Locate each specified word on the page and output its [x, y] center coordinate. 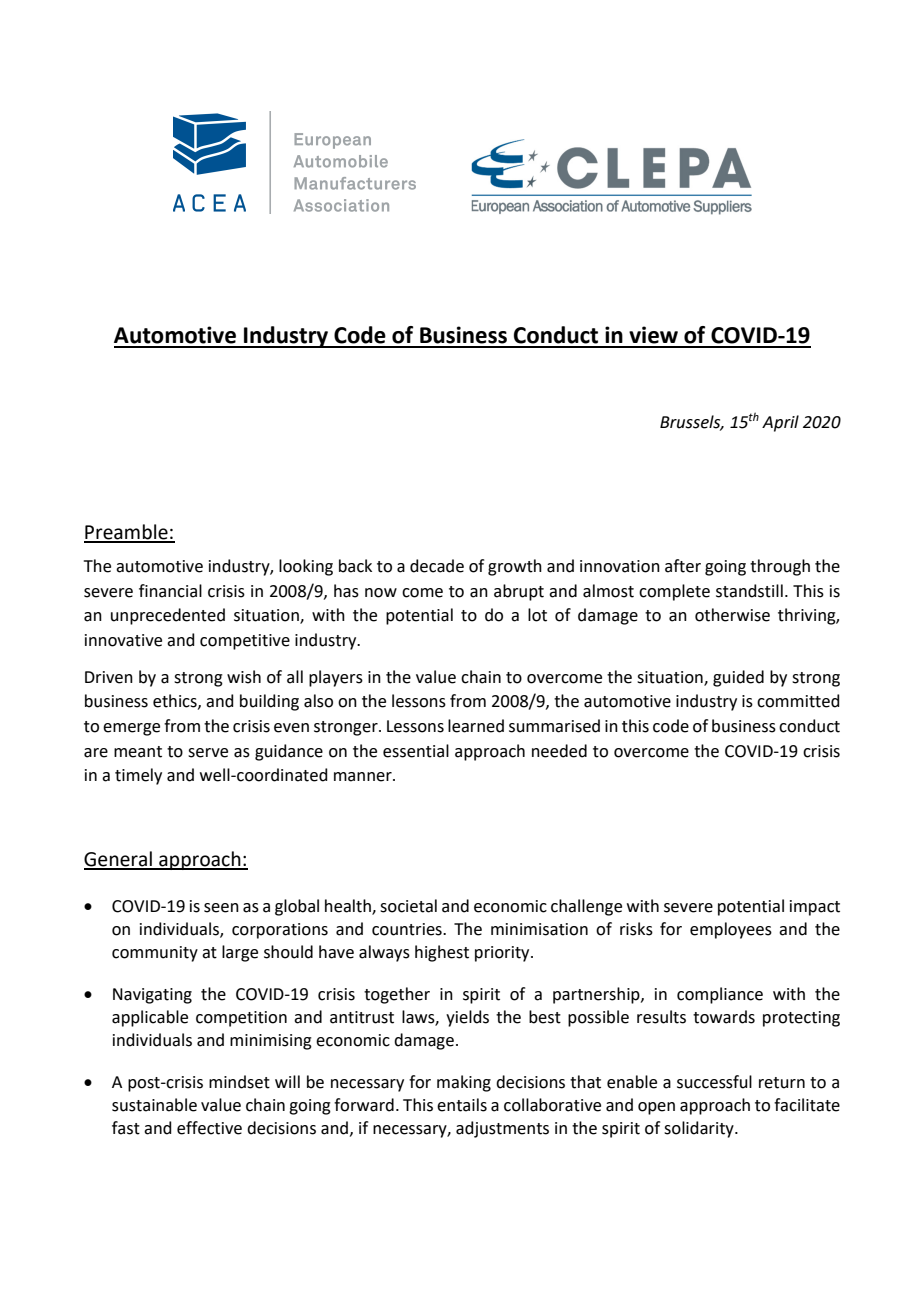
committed [798, 701]
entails [462, 1105]
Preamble [127, 533]
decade [437, 566]
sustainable [154, 1105]
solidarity [700, 1129]
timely [138, 776]
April [780, 423]
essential [416, 751]
